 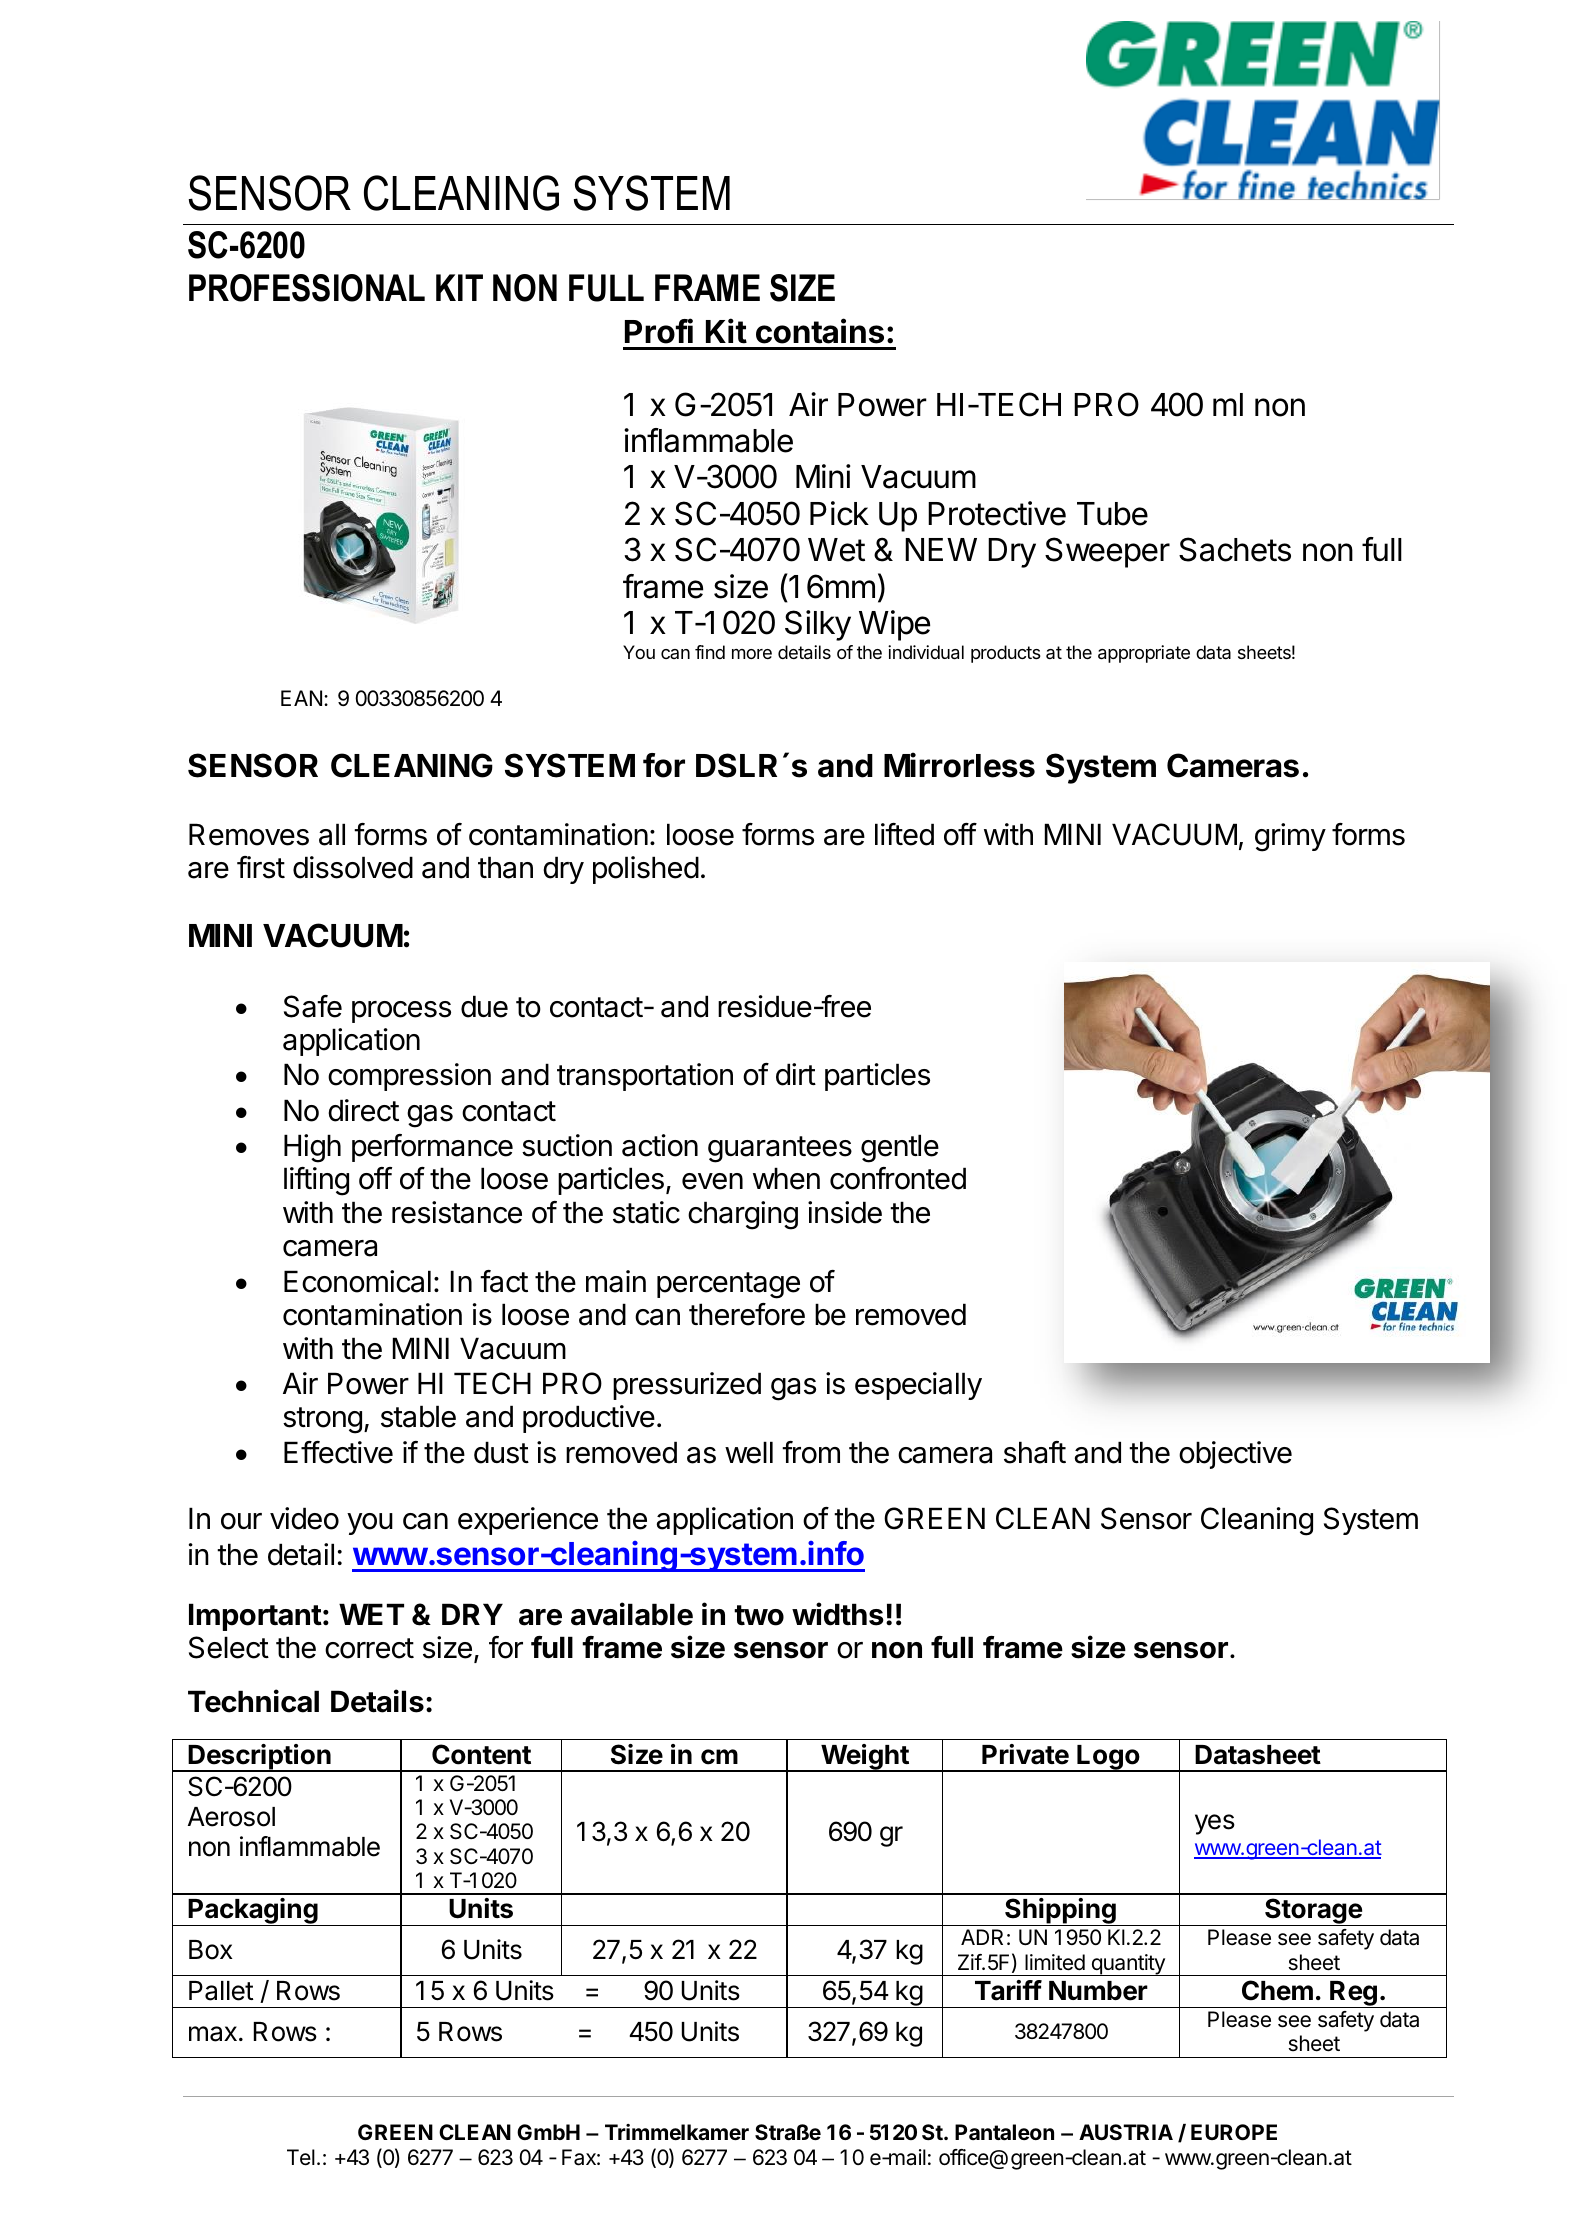 What do you see at coordinates (353, 867) in the document?
I see `dissolved` at bounding box center [353, 867].
